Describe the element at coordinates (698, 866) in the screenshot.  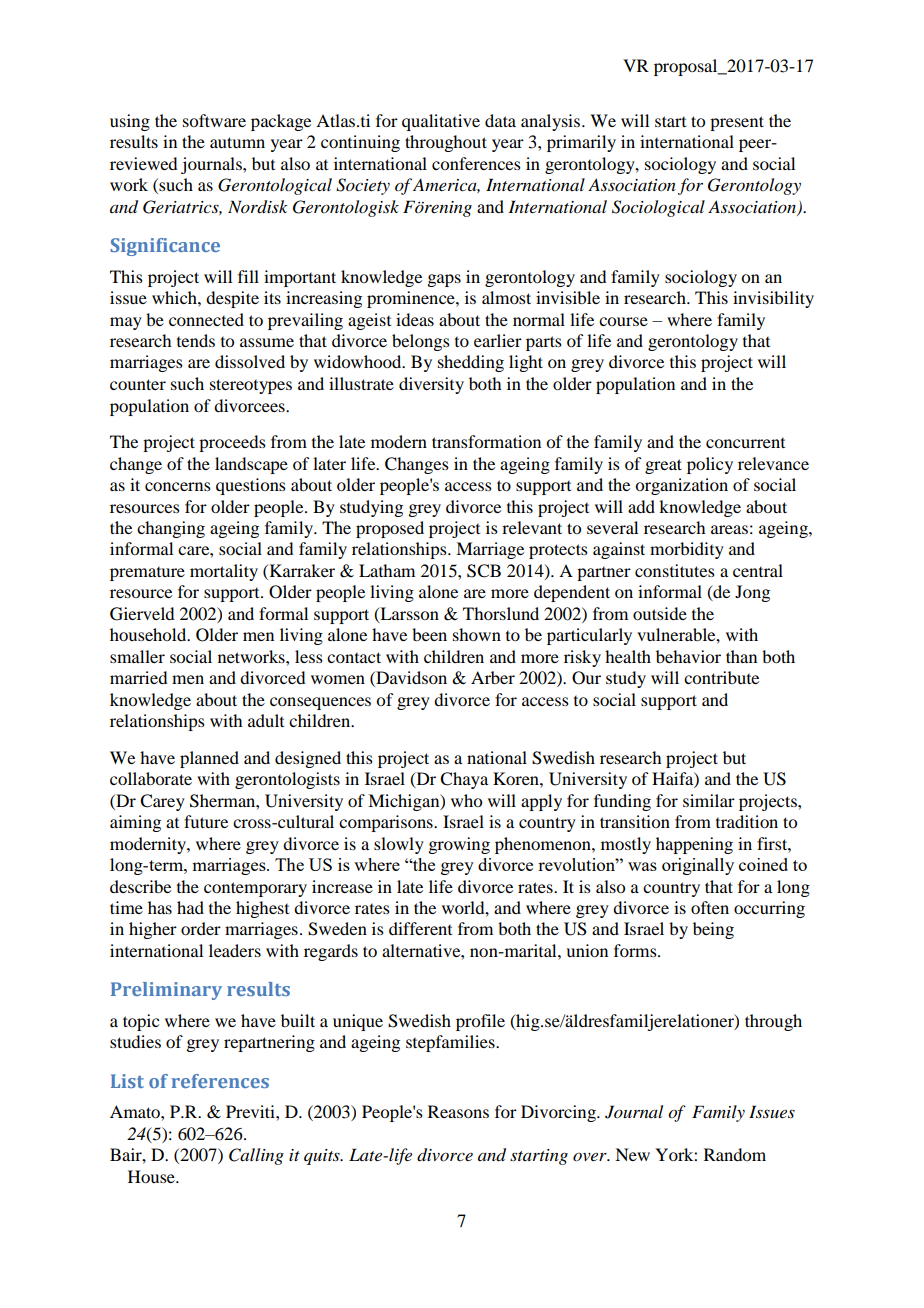
I see `originally` at that location.
